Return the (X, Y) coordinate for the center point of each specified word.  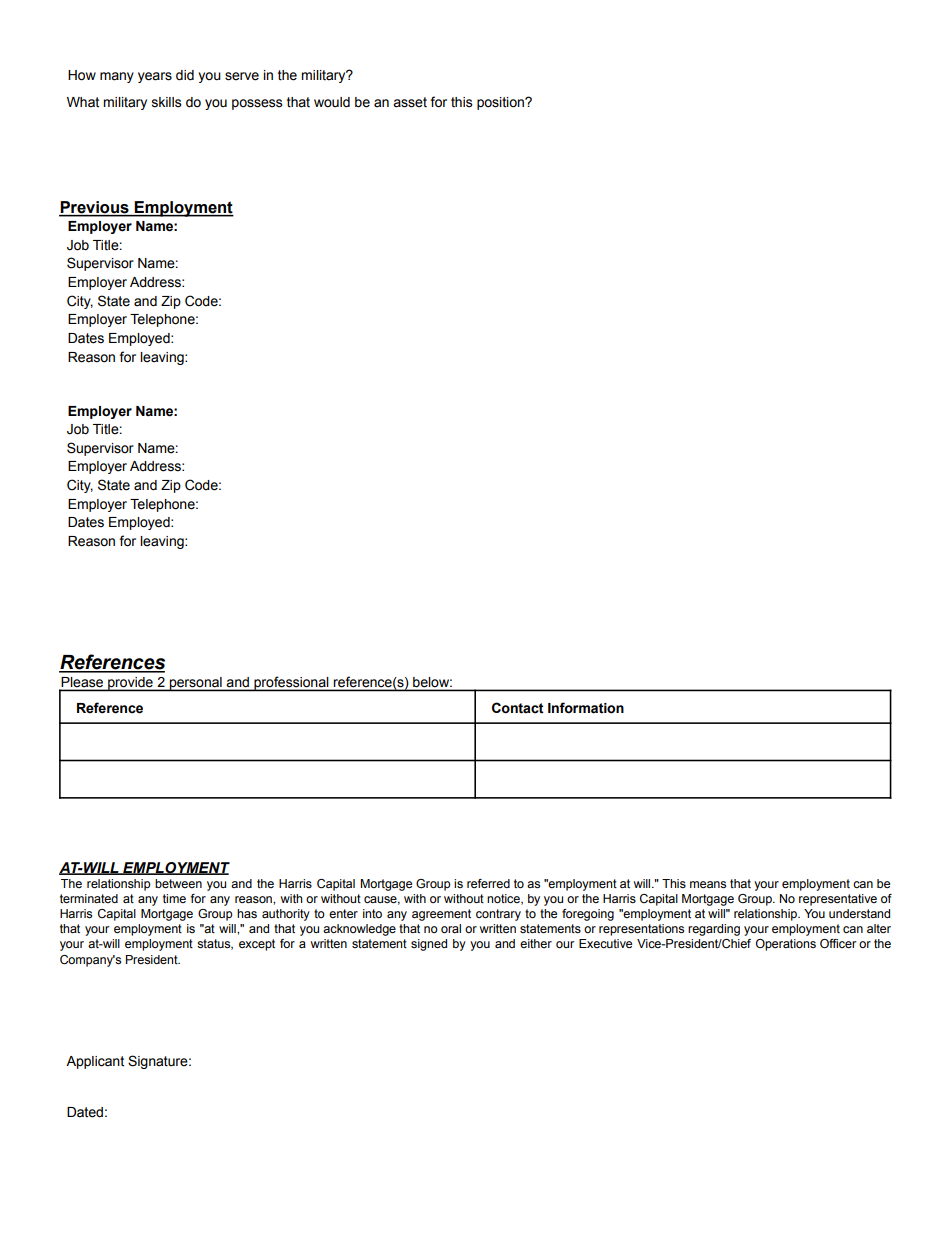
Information (586, 708)
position (501, 103)
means (708, 884)
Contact (518, 708)
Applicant (95, 1062)
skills (167, 102)
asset (410, 102)
